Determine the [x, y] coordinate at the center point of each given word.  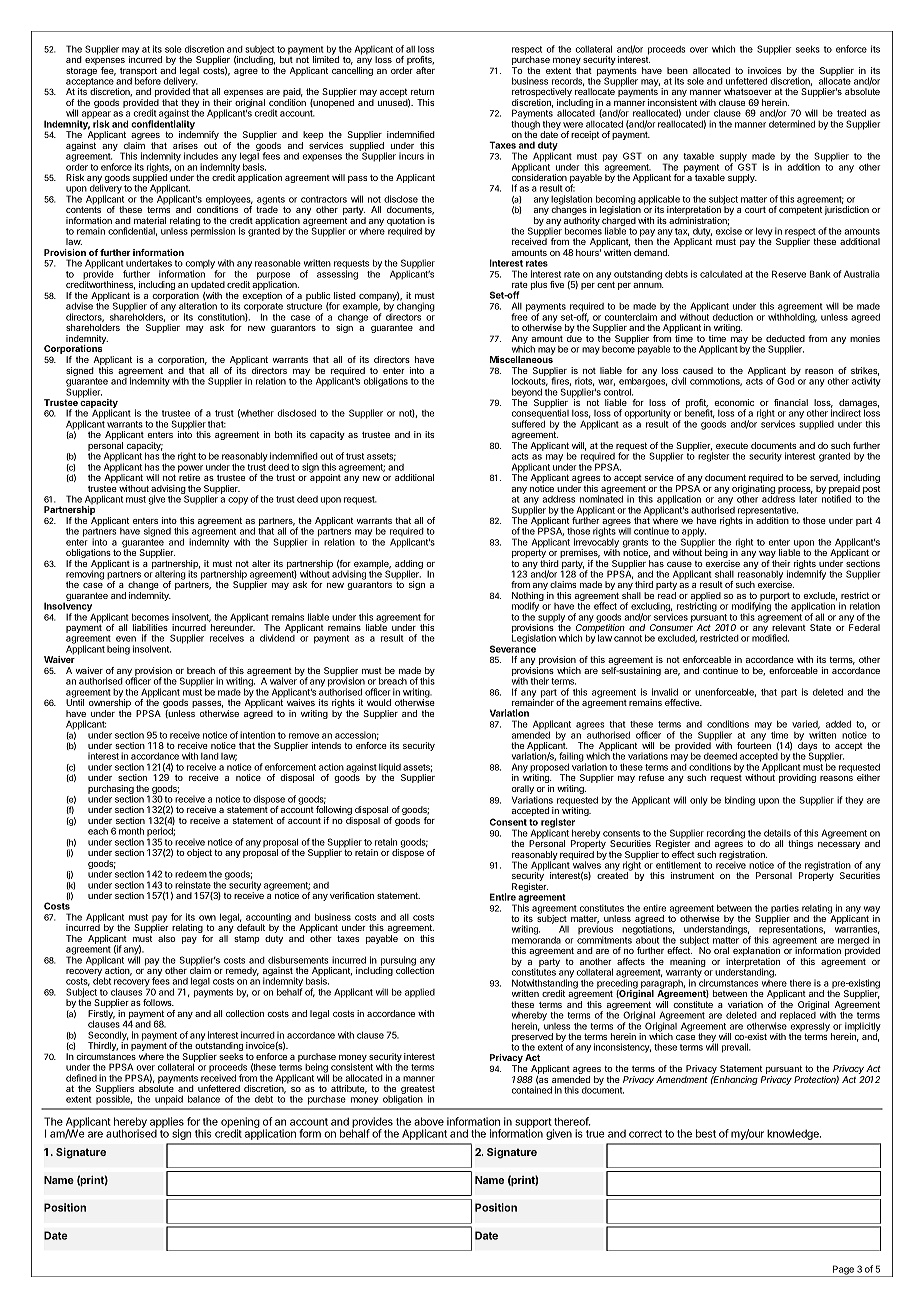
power [190, 470]
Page [843, 1271]
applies [167, 1123]
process [795, 490]
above [429, 1121]
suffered [528, 424]
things [800, 844]
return [422, 92]
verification [352, 895]
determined [792, 124]
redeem [191, 874]
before [148, 81]
